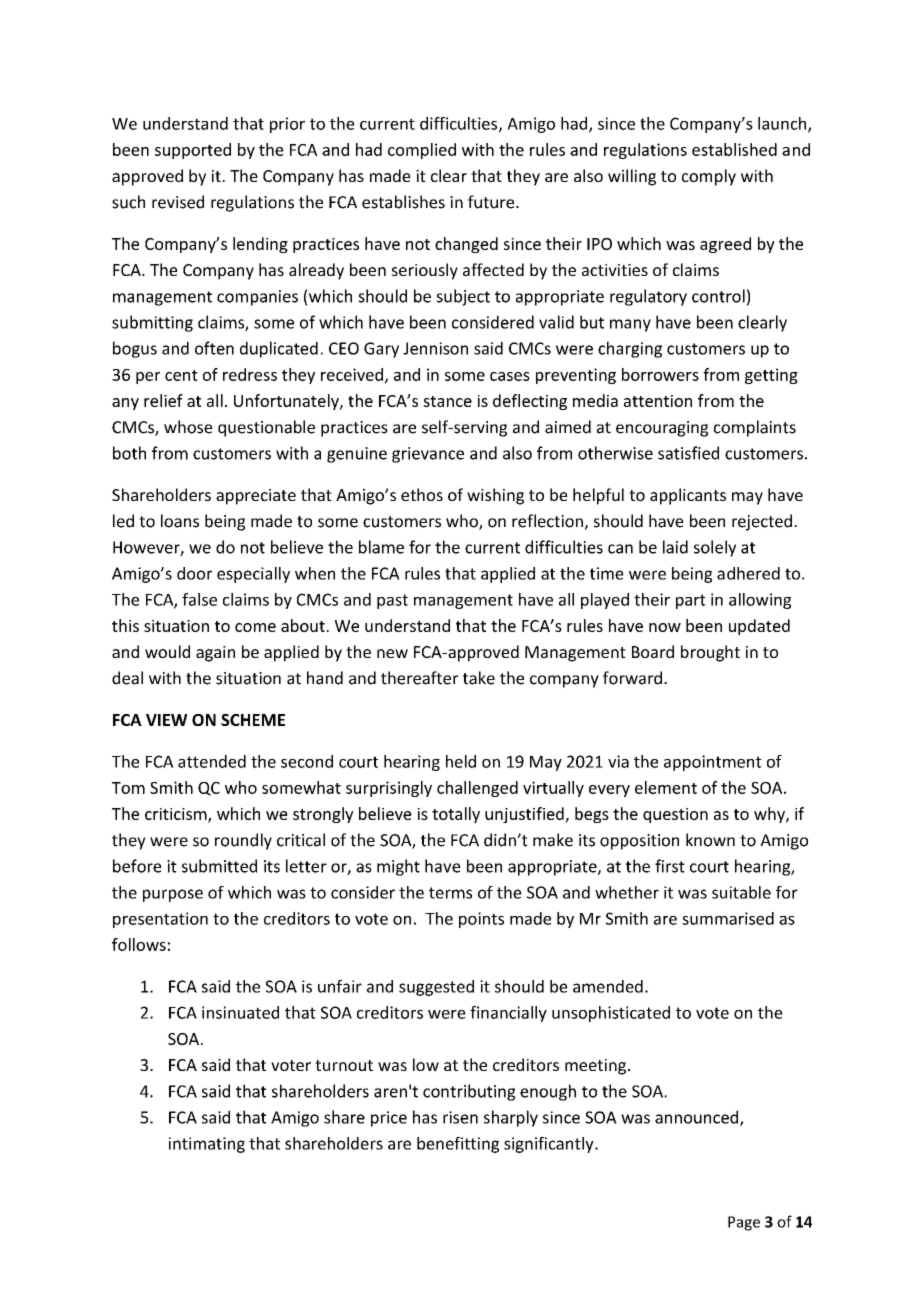 This screenshot has height=1308, width=924. I want to click on comply, so click(709, 177).
